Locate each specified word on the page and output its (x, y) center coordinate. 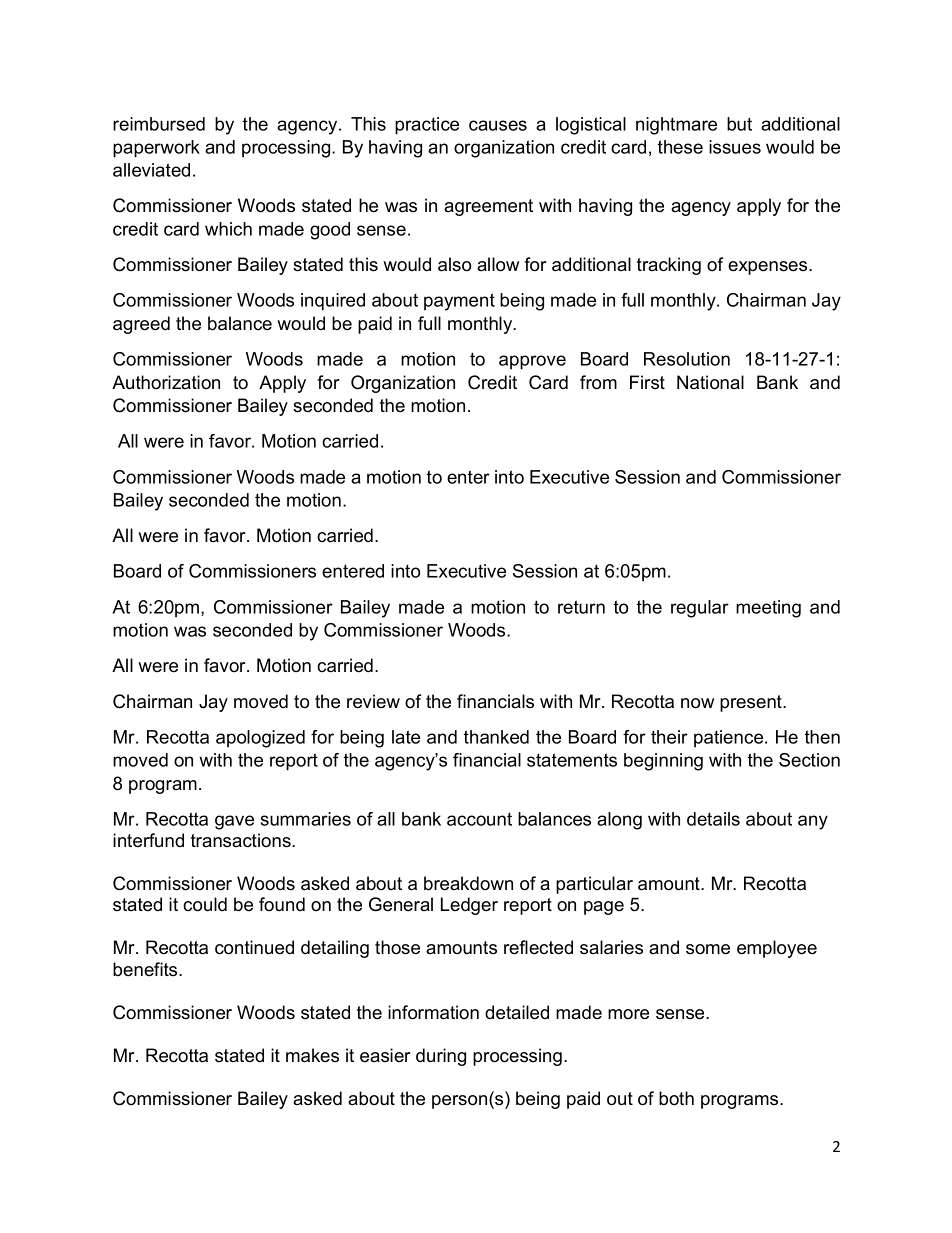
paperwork (156, 149)
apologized (260, 739)
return (581, 607)
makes (312, 1055)
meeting (768, 609)
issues (735, 147)
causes (498, 125)
